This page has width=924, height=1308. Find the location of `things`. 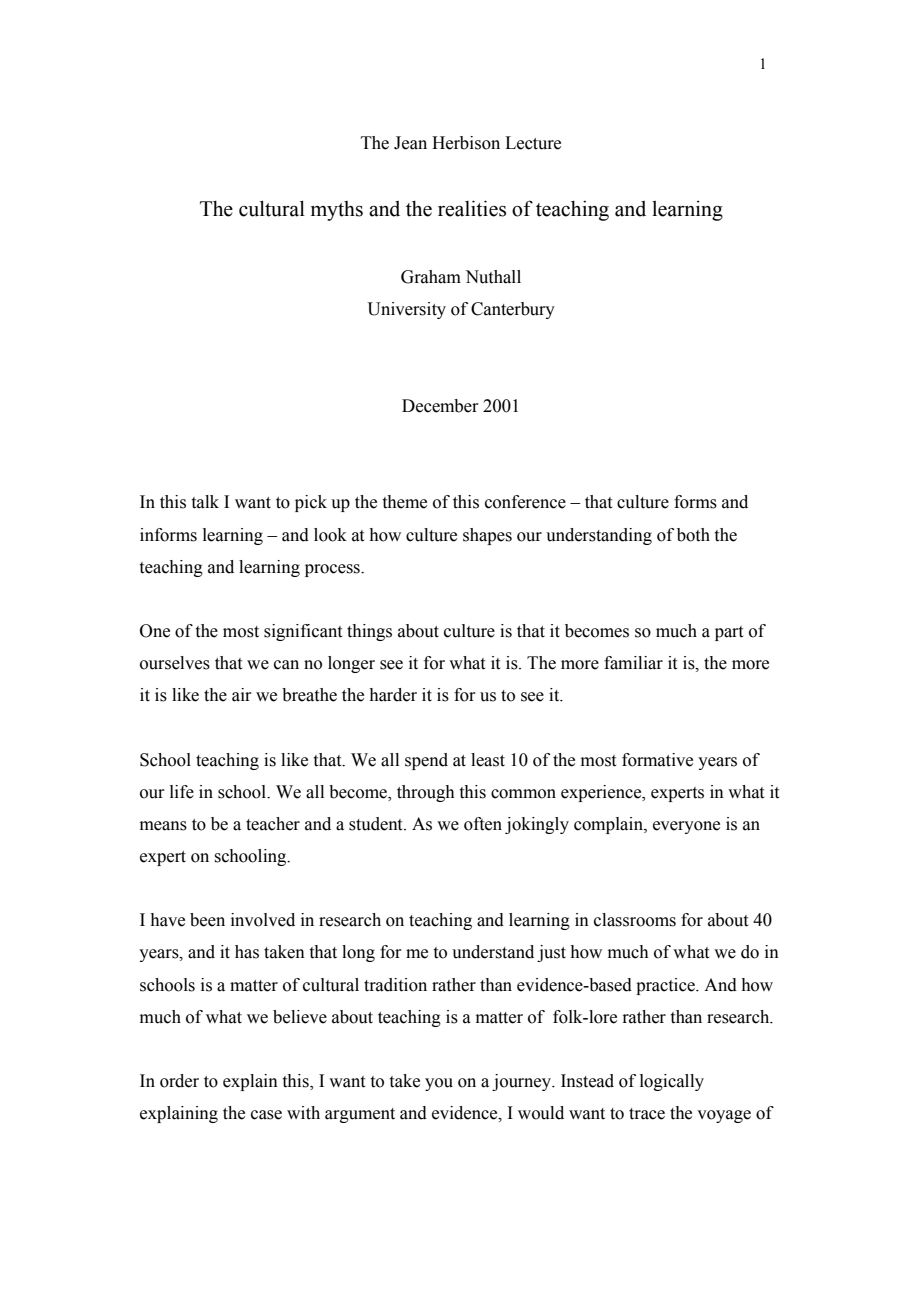

things is located at coordinates (369, 632).
